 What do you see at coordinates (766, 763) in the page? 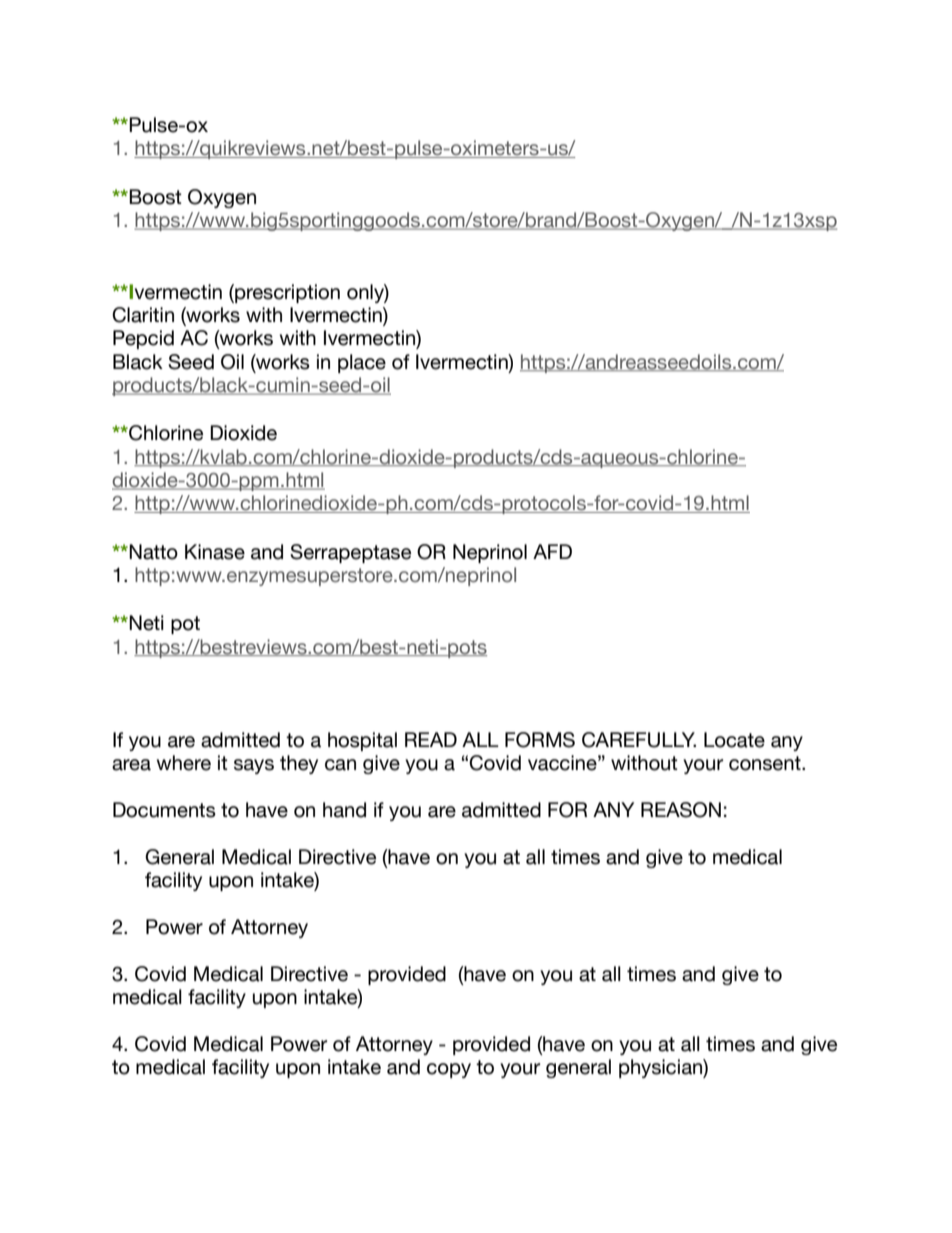
I see `consent` at bounding box center [766, 763].
